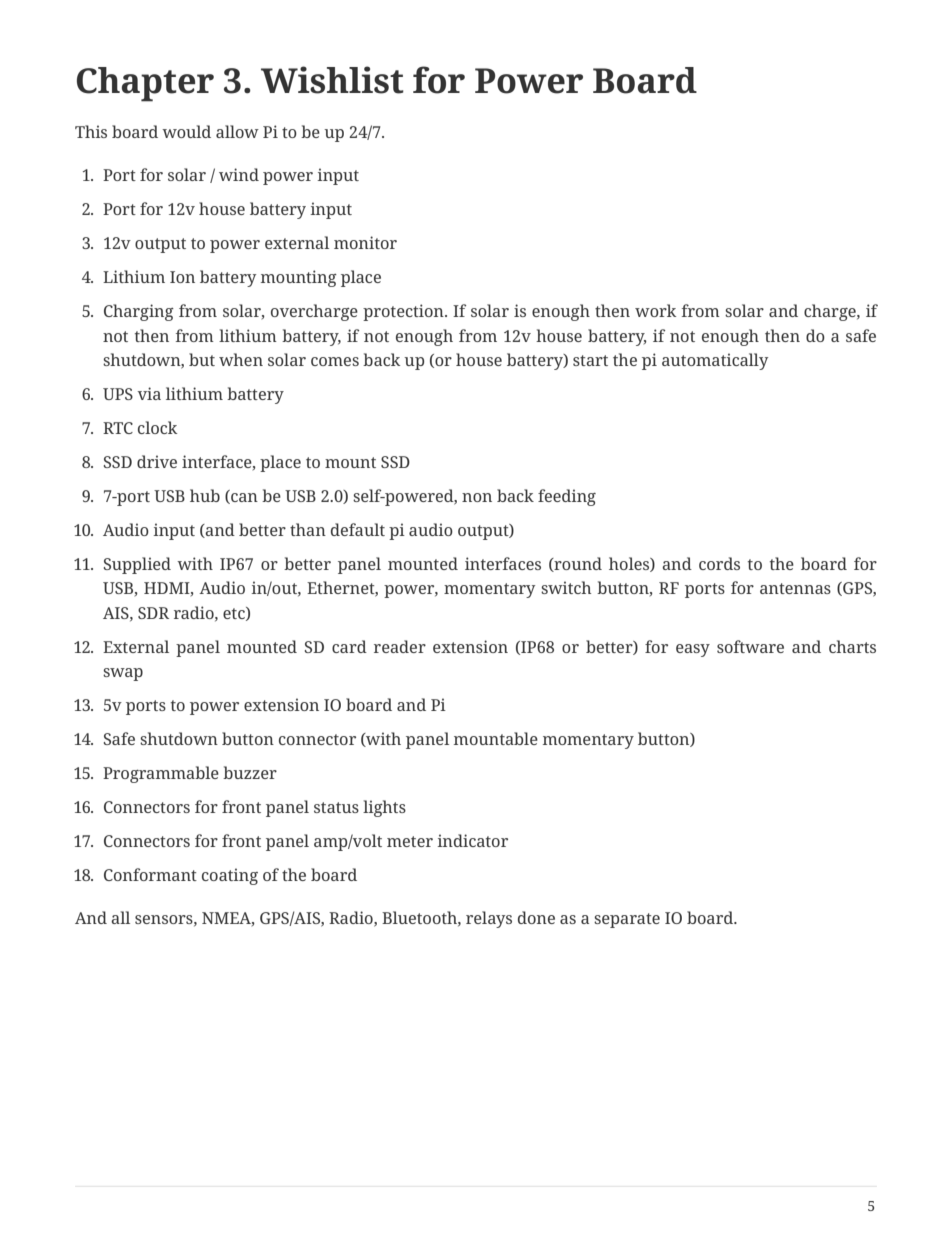 Image resolution: width=952 pixels, height=1233 pixels. What do you see at coordinates (332, 80) in the screenshot?
I see `Wishlist` at bounding box center [332, 80].
